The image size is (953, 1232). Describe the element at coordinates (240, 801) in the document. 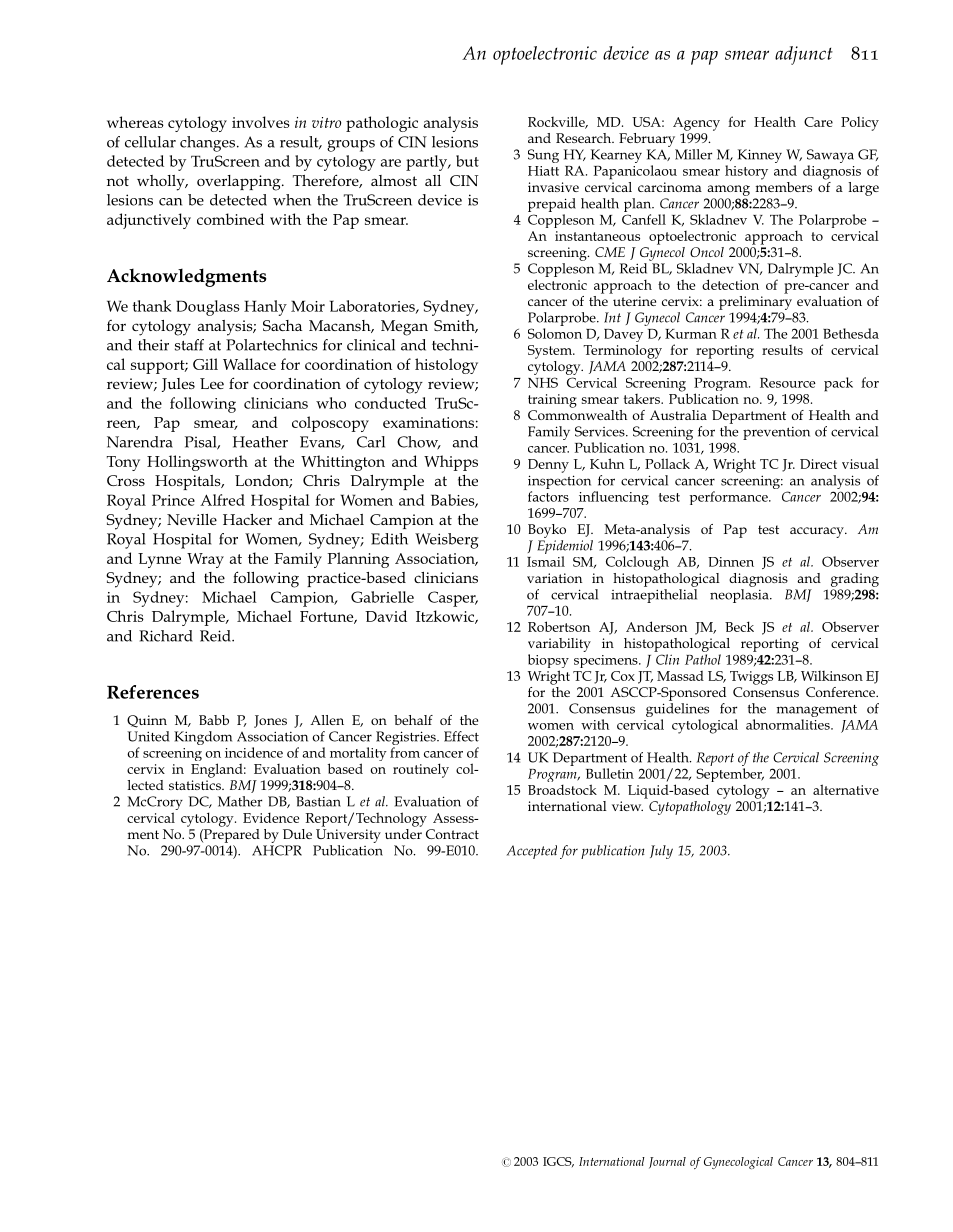

I see `Mather` at that location.
